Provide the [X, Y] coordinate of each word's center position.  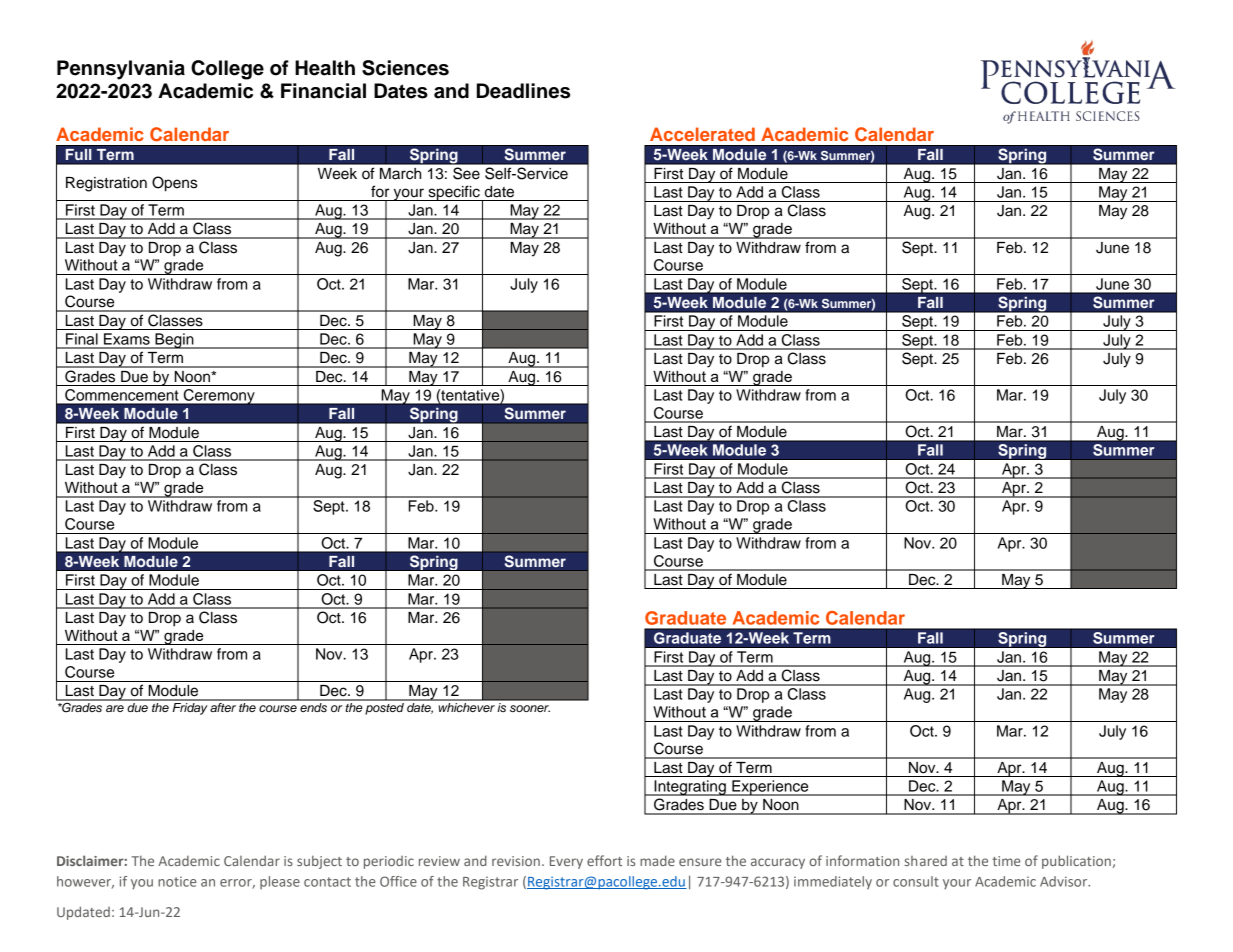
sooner [530, 708]
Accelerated [702, 134]
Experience [770, 788]
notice [177, 882]
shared [926, 861]
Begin [174, 341]
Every [566, 862]
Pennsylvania [121, 70]
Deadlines [523, 91]
